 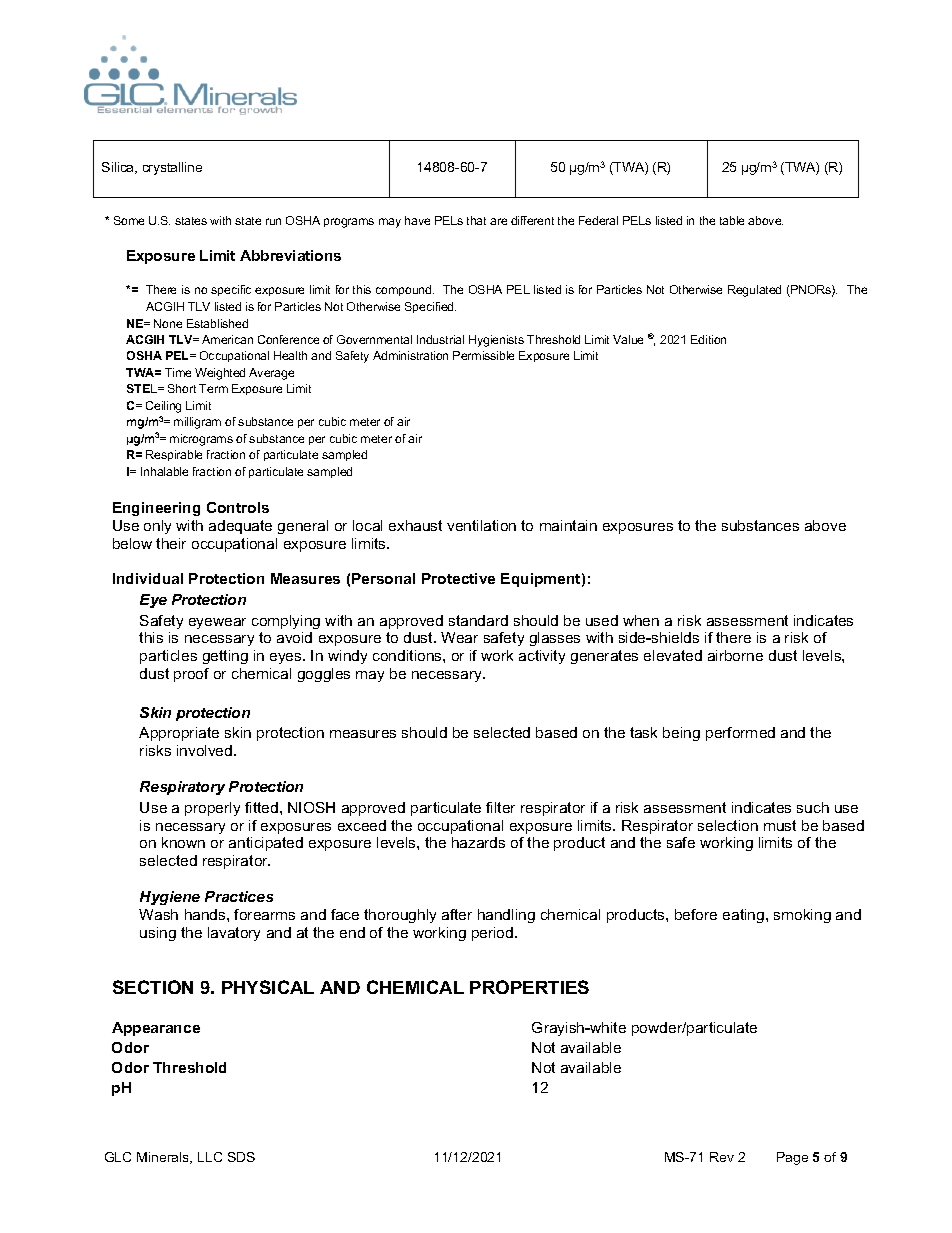 What do you see at coordinates (172, 168) in the document?
I see `crystalline` at bounding box center [172, 168].
